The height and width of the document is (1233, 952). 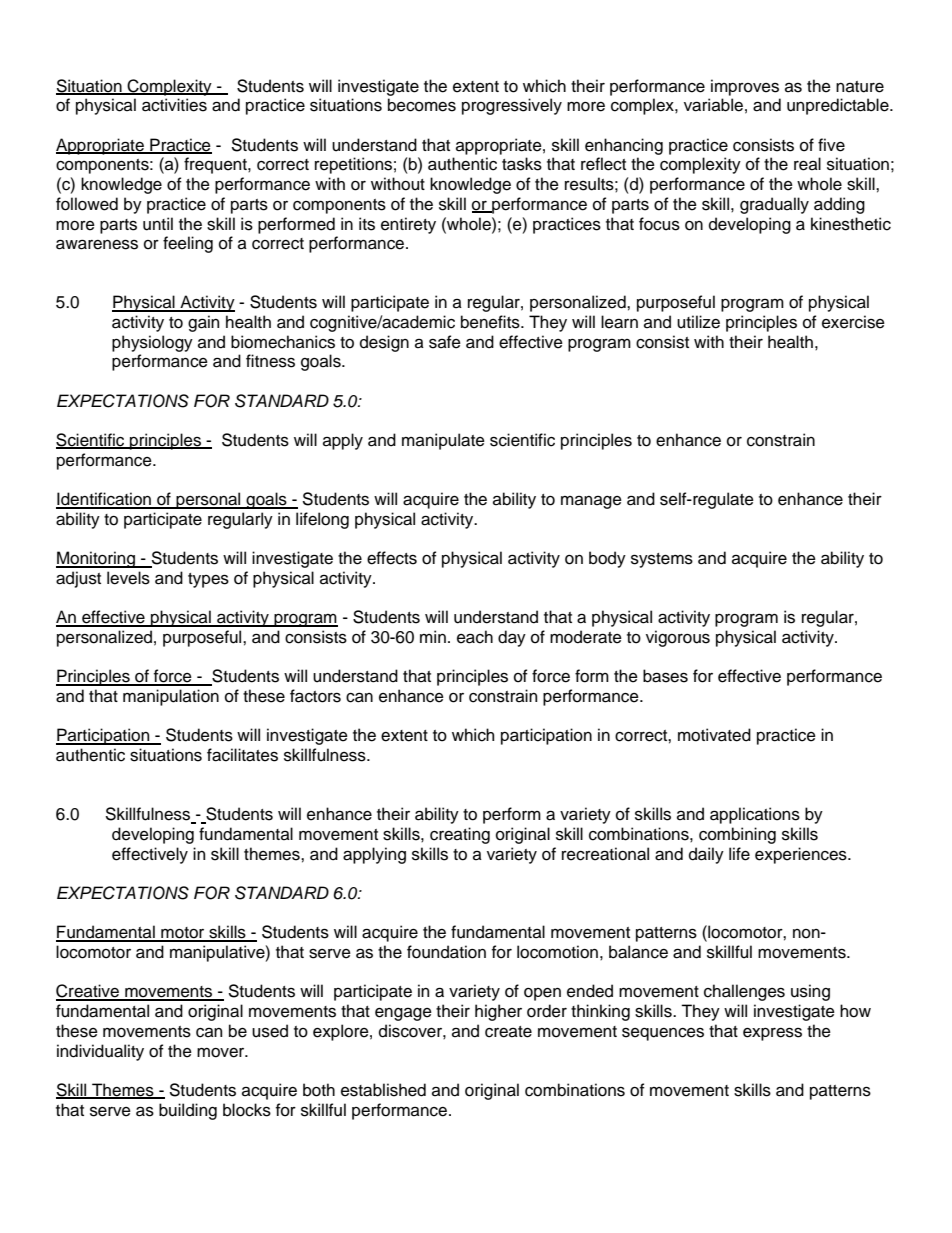 What do you see at coordinates (188, 1111) in the document?
I see `building` at bounding box center [188, 1111].
